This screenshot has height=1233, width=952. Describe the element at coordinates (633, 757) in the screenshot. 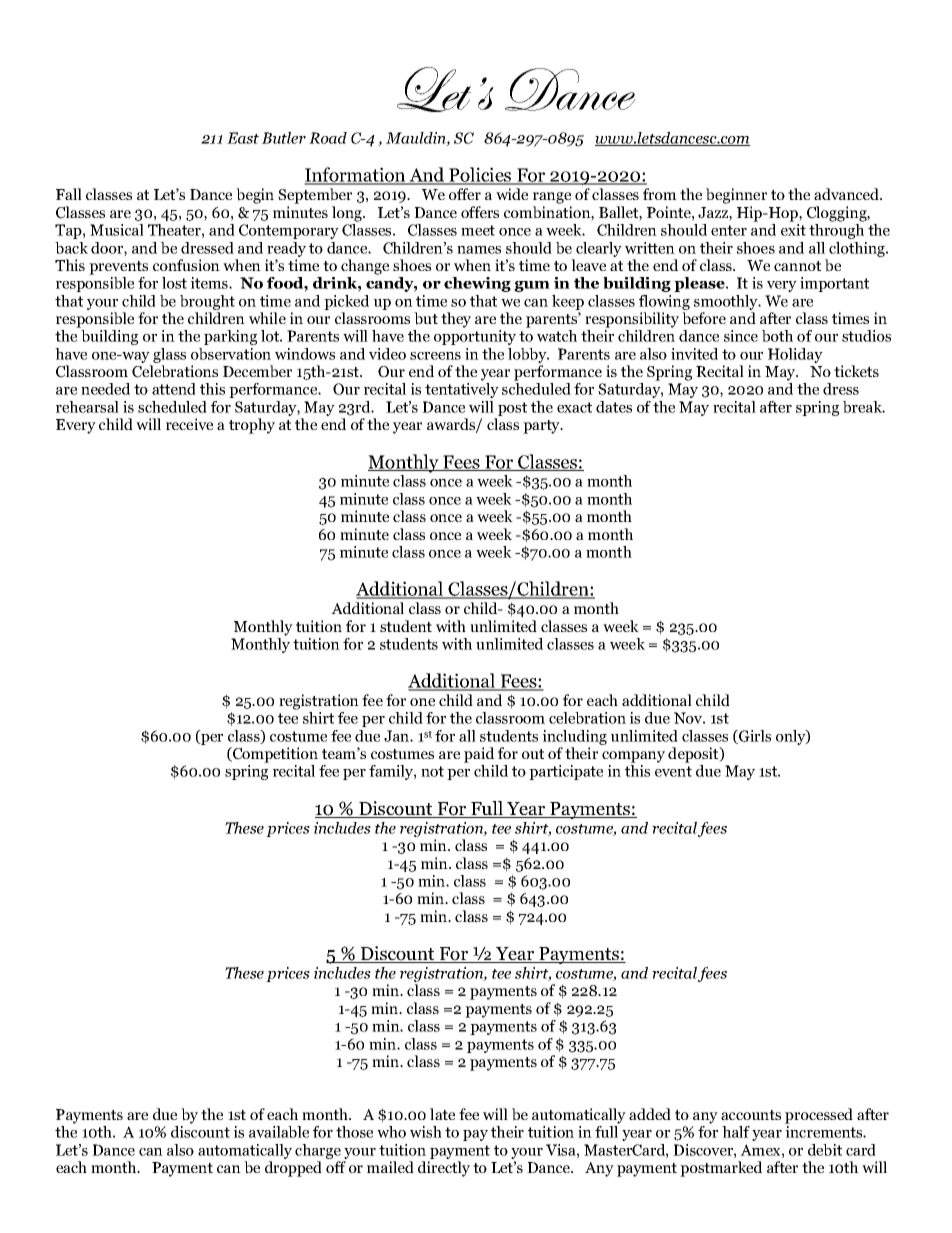

I see `company` at that location.
